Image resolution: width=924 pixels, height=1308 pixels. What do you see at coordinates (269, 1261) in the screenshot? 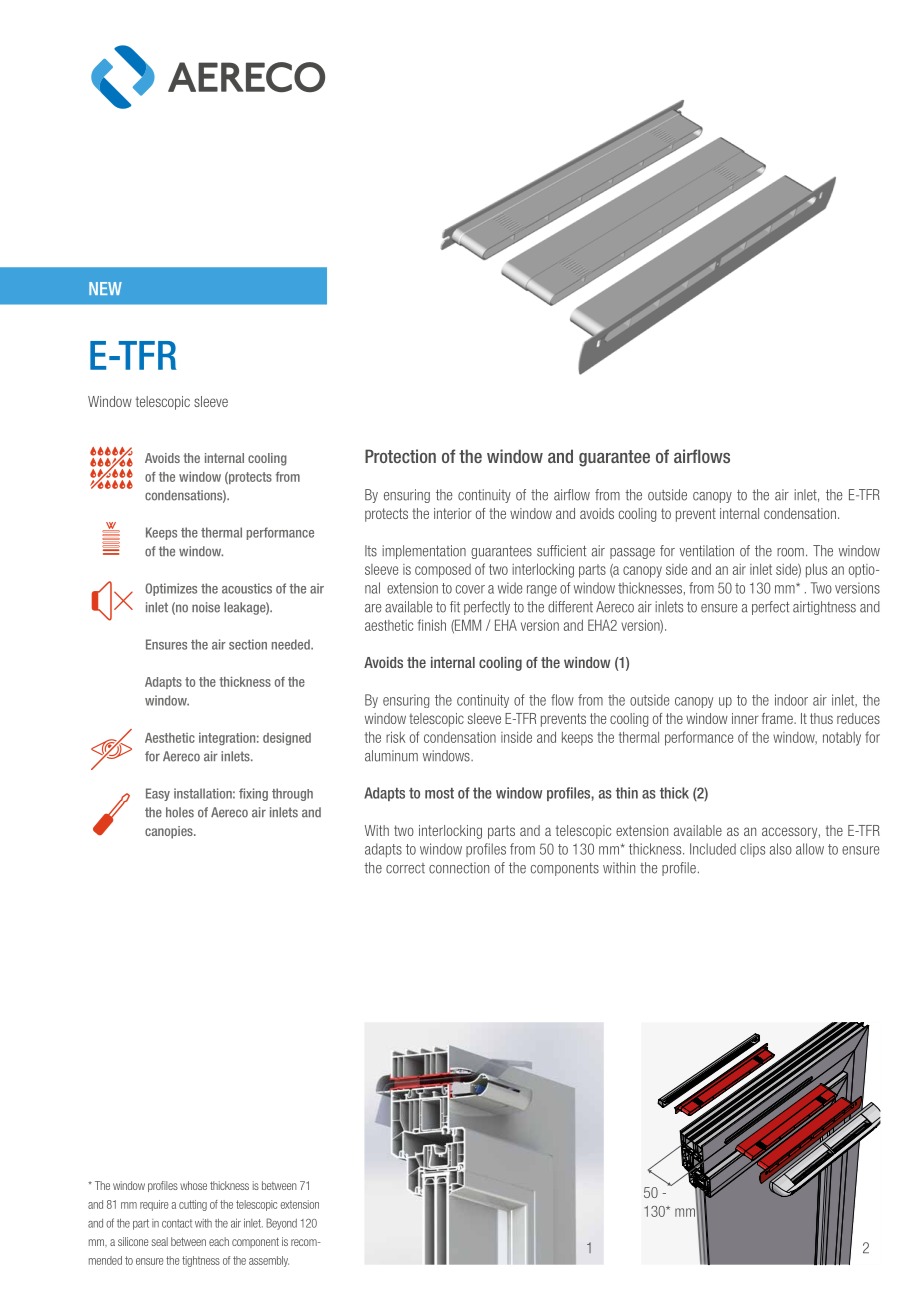
I see `assembly` at bounding box center [269, 1261].
